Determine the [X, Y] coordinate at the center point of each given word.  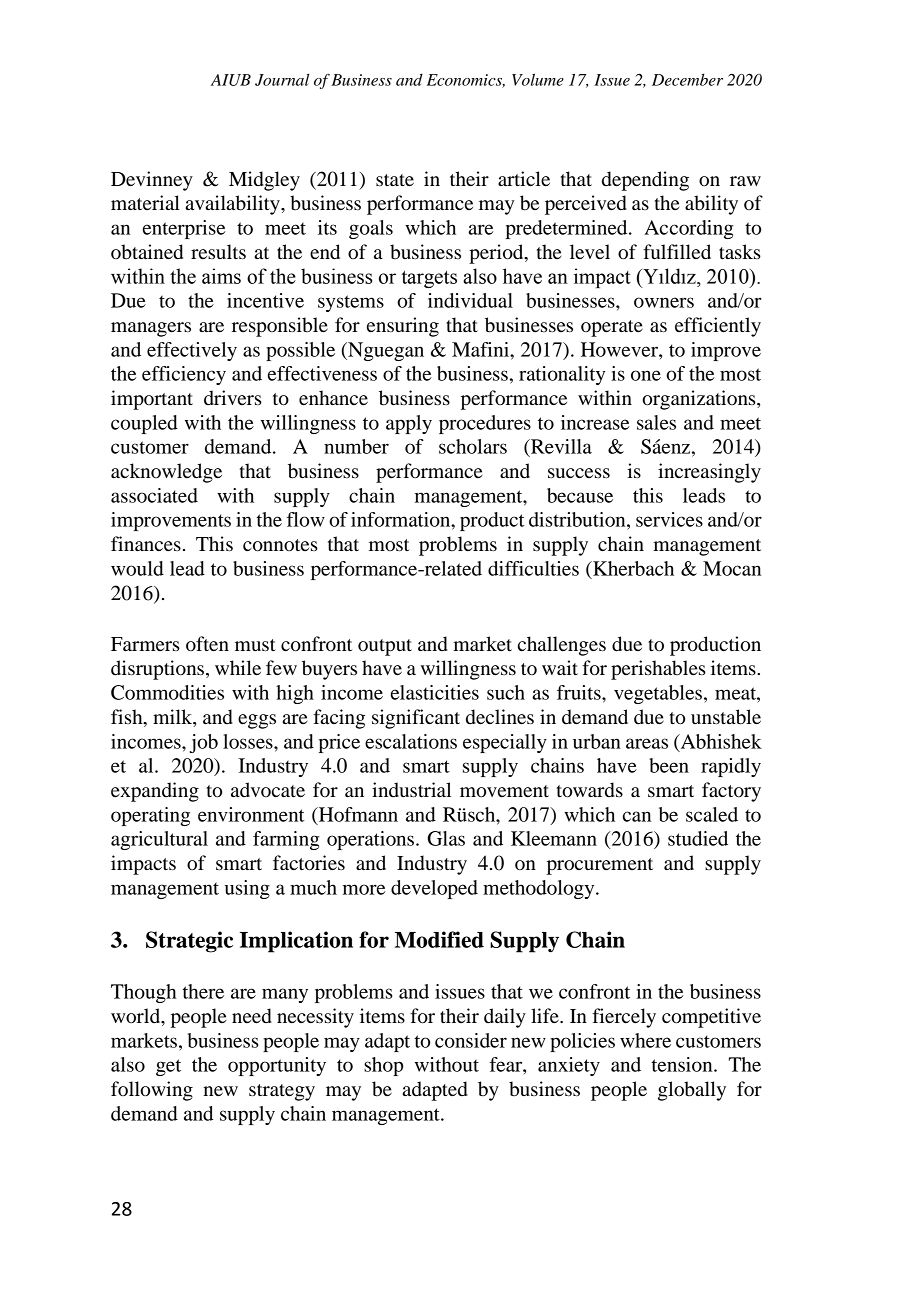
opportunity [277, 1066]
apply [409, 424]
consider [471, 1040]
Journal [282, 80]
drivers [233, 397]
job [204, 743]
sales [656, 422]
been [669, 765]
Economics [466, 81]
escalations [411, 741]
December [687, 79]
